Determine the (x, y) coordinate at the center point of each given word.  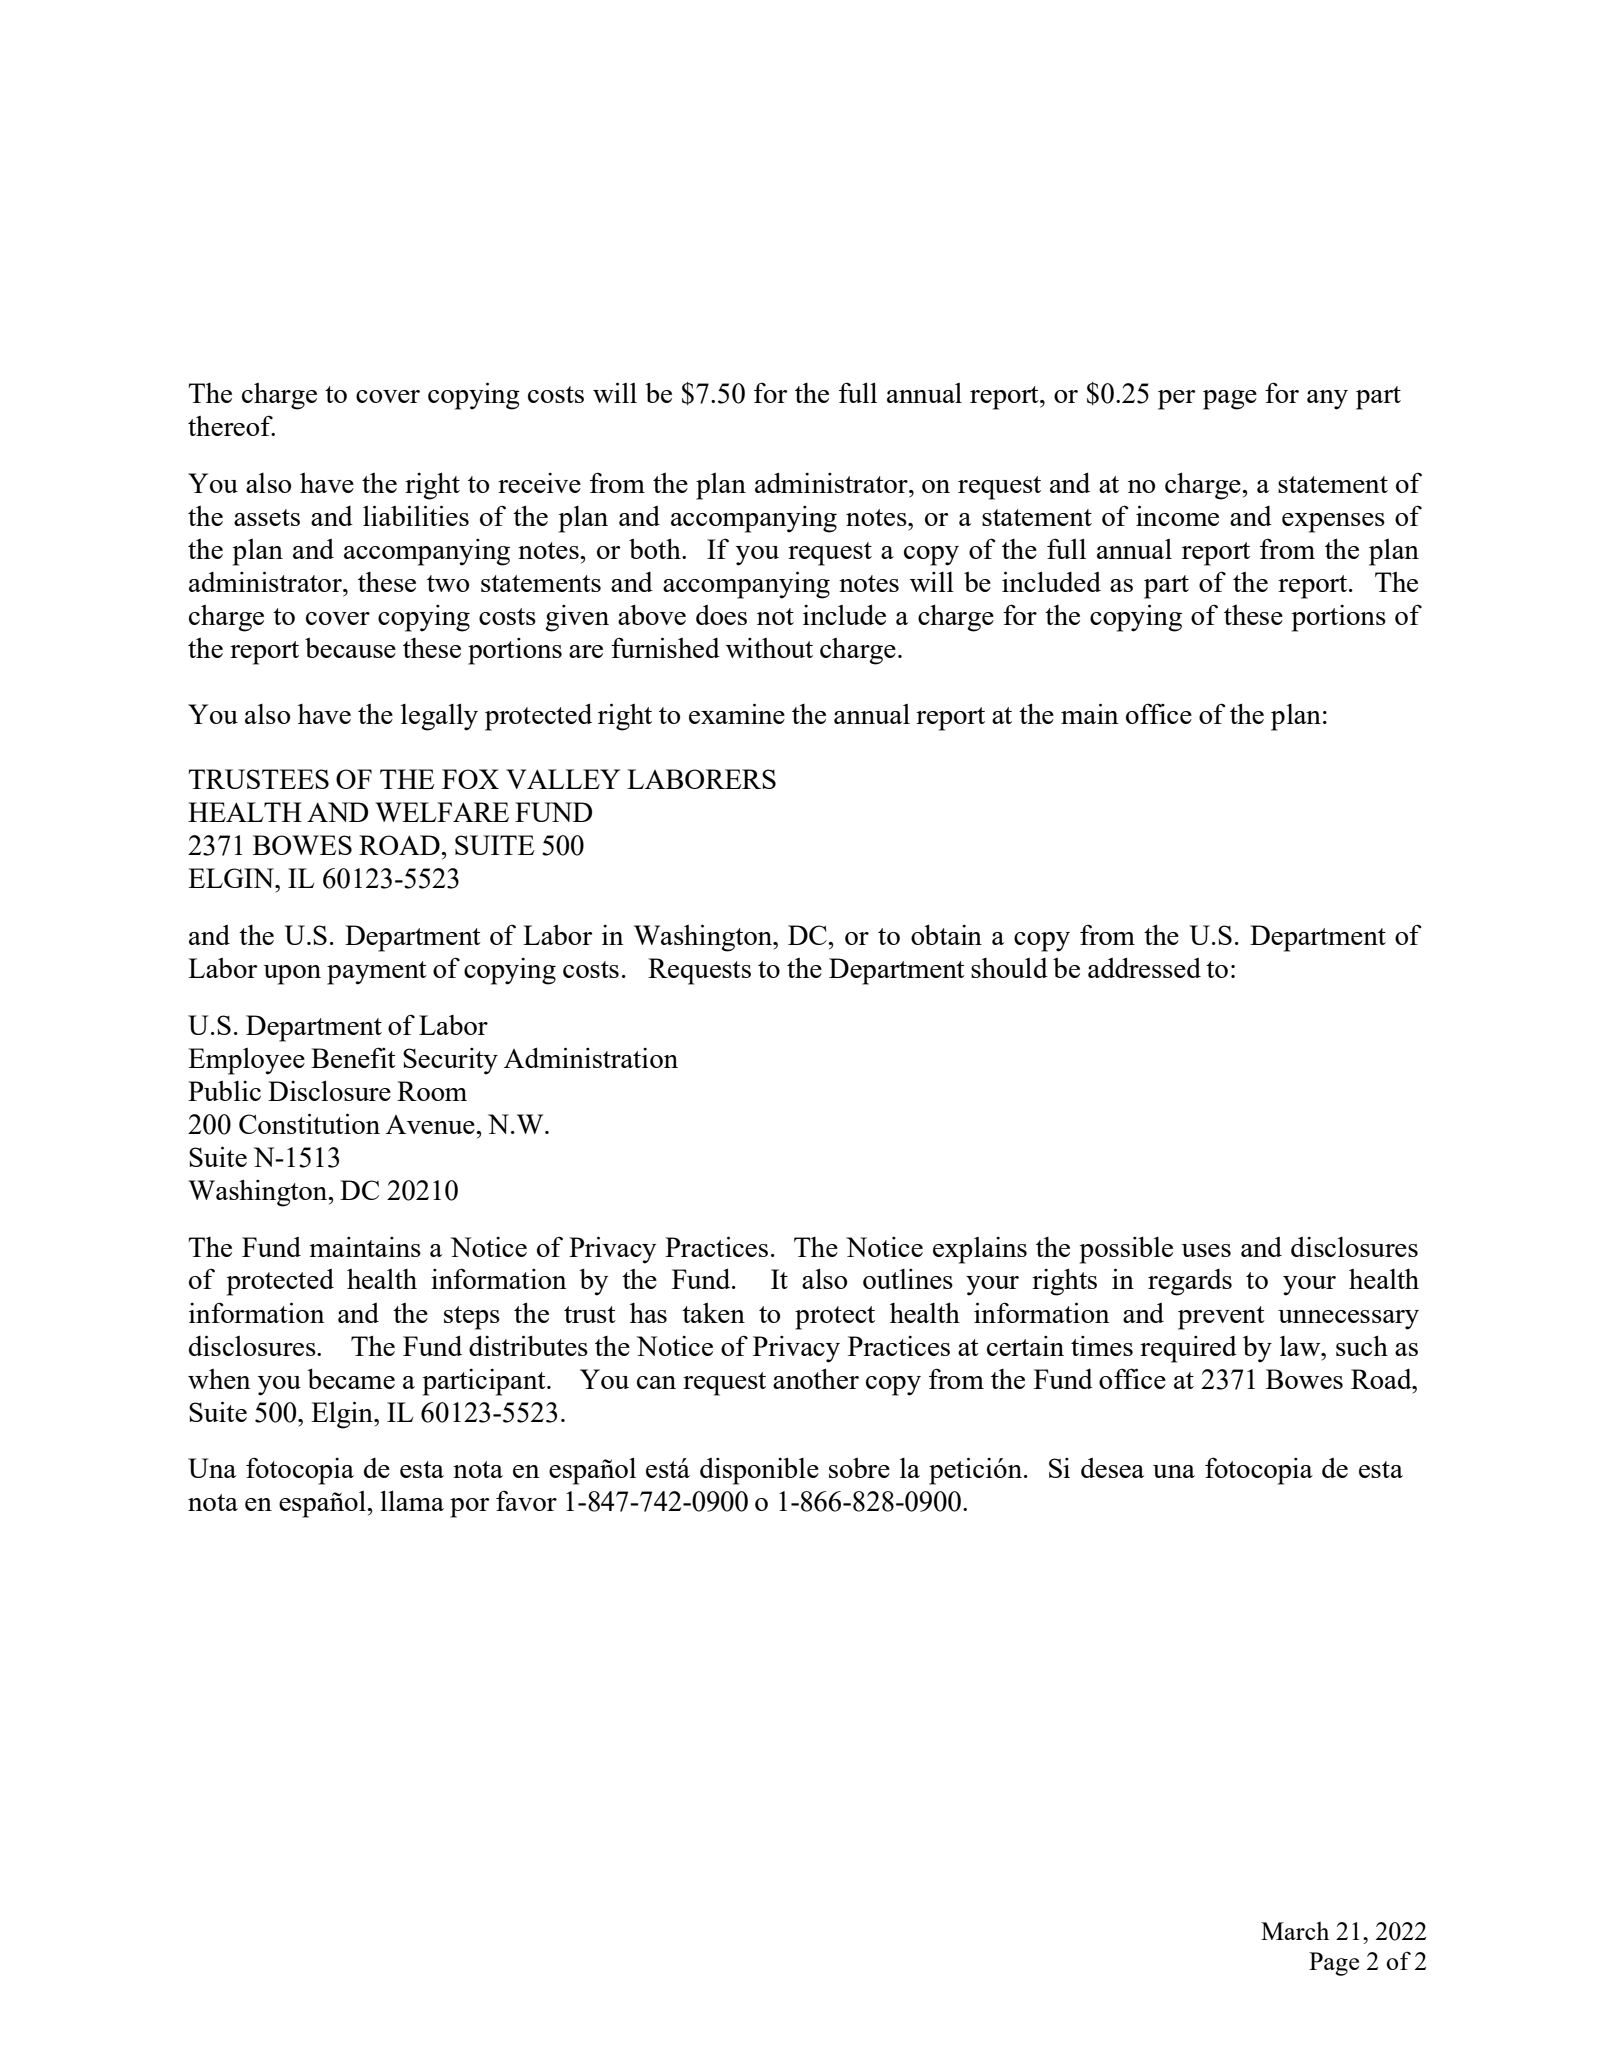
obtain (946, 934)
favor (526, 1500)
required (1188, 1349)
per (1177, 400)
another (816, 1378)
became (351, 1378)
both (656, 548)
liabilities (416, 515)
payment (377, 973)
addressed (1144, 967)
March (1295, 1931)
